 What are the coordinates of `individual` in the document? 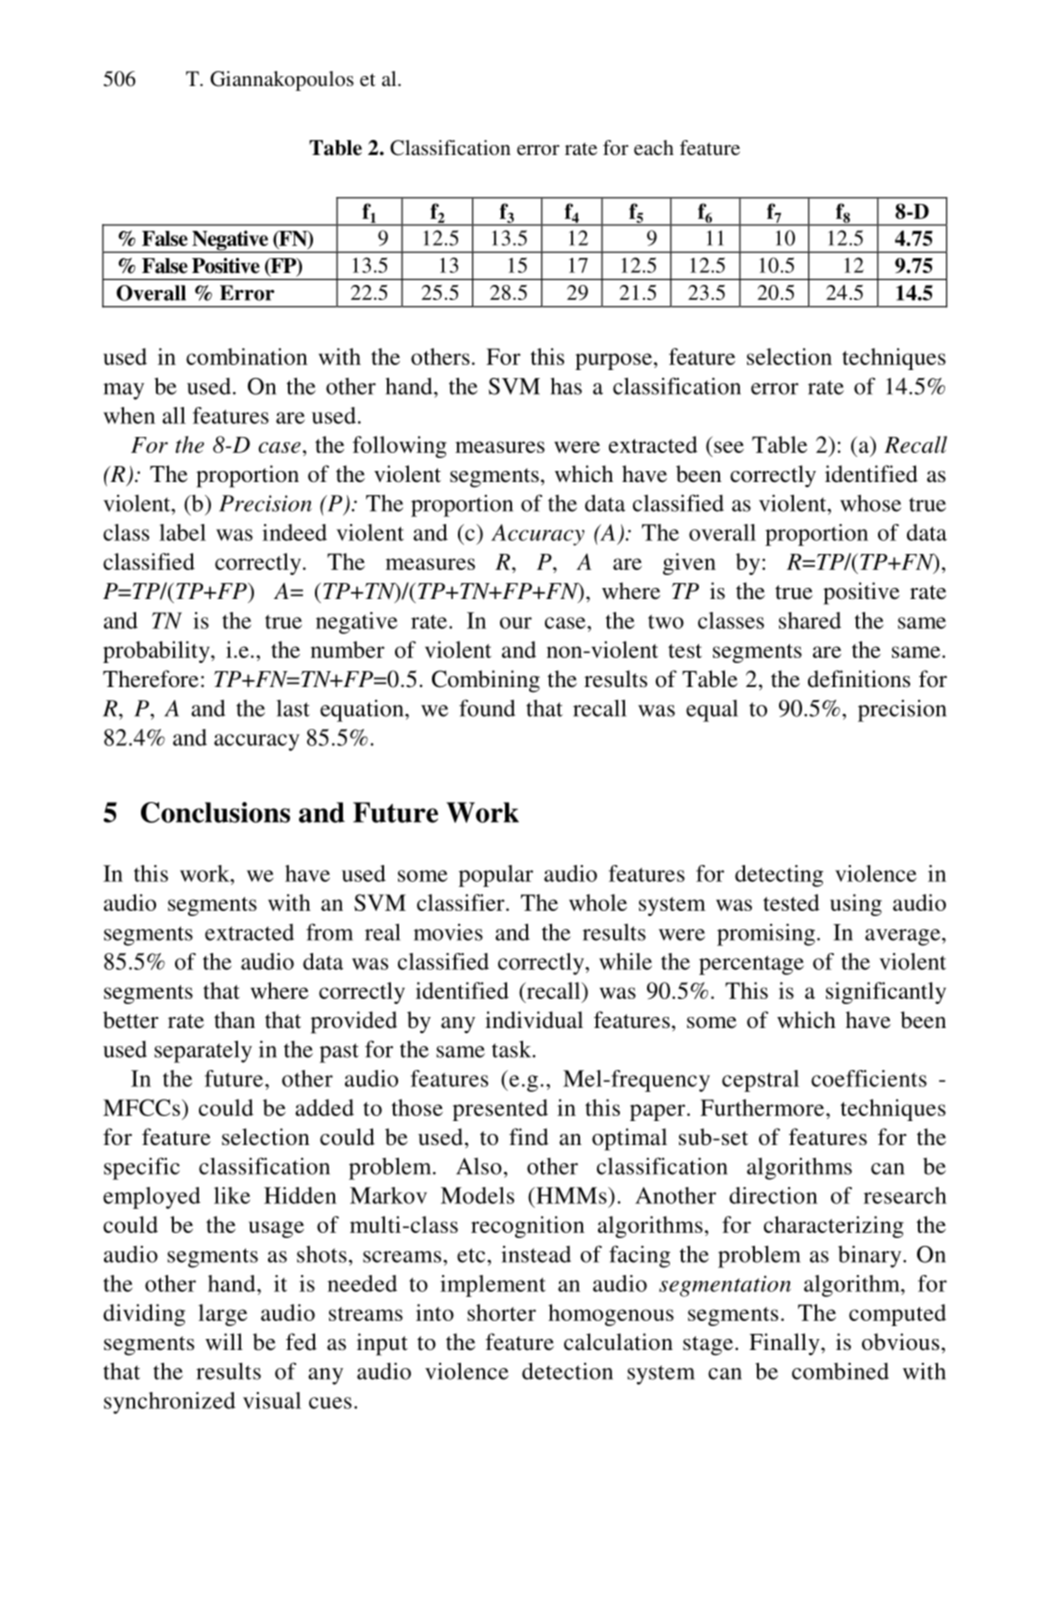 It's located at (534, 1020).
